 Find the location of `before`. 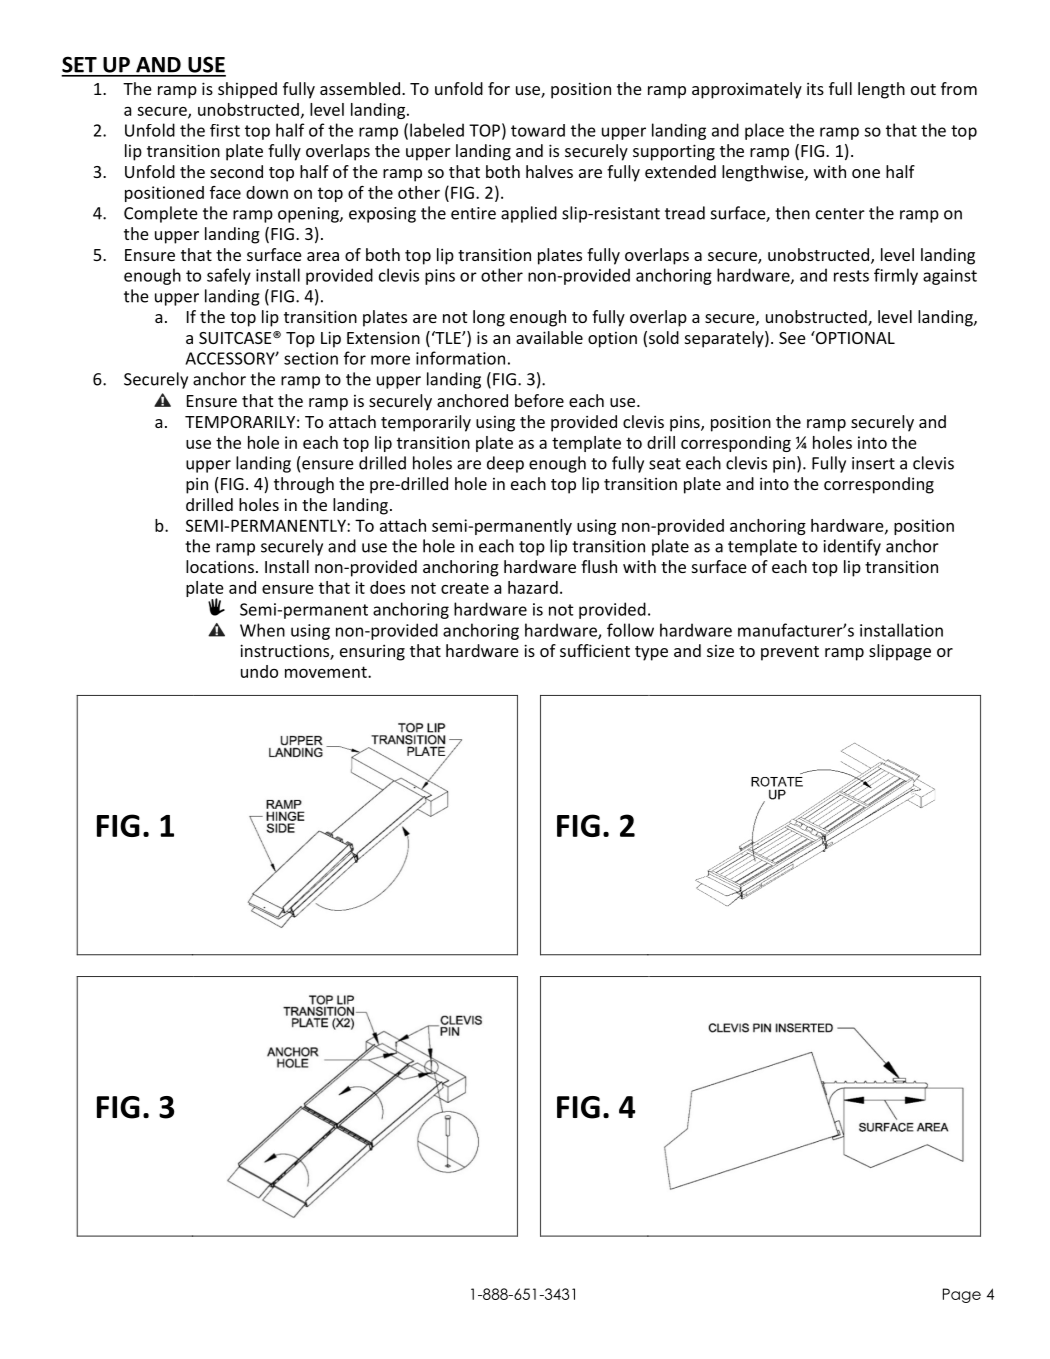

before is located at coordinates (539, 400).
